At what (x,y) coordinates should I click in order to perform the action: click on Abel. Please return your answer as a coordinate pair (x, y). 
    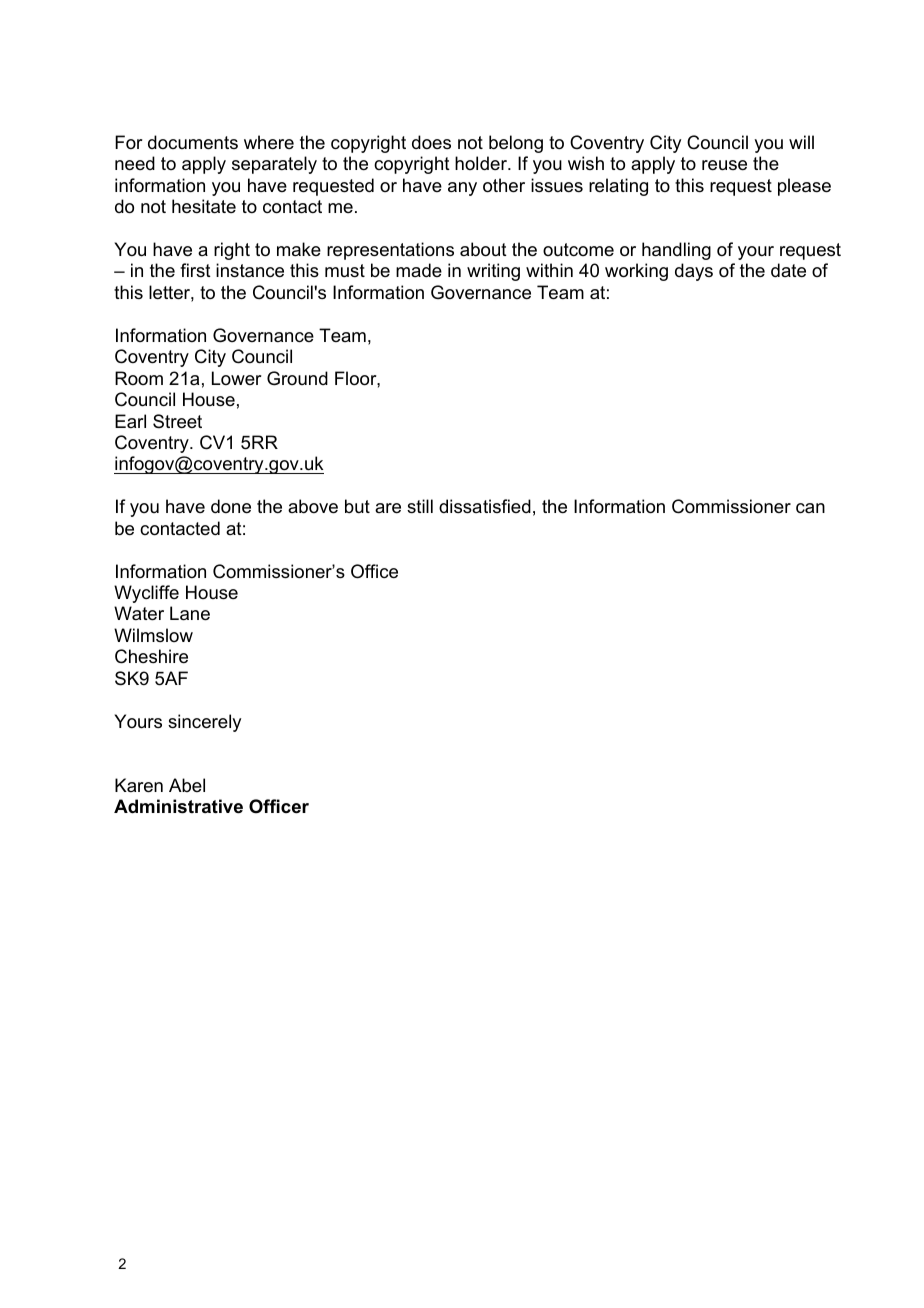
    Looking at the image, I should click on (187, 785).
